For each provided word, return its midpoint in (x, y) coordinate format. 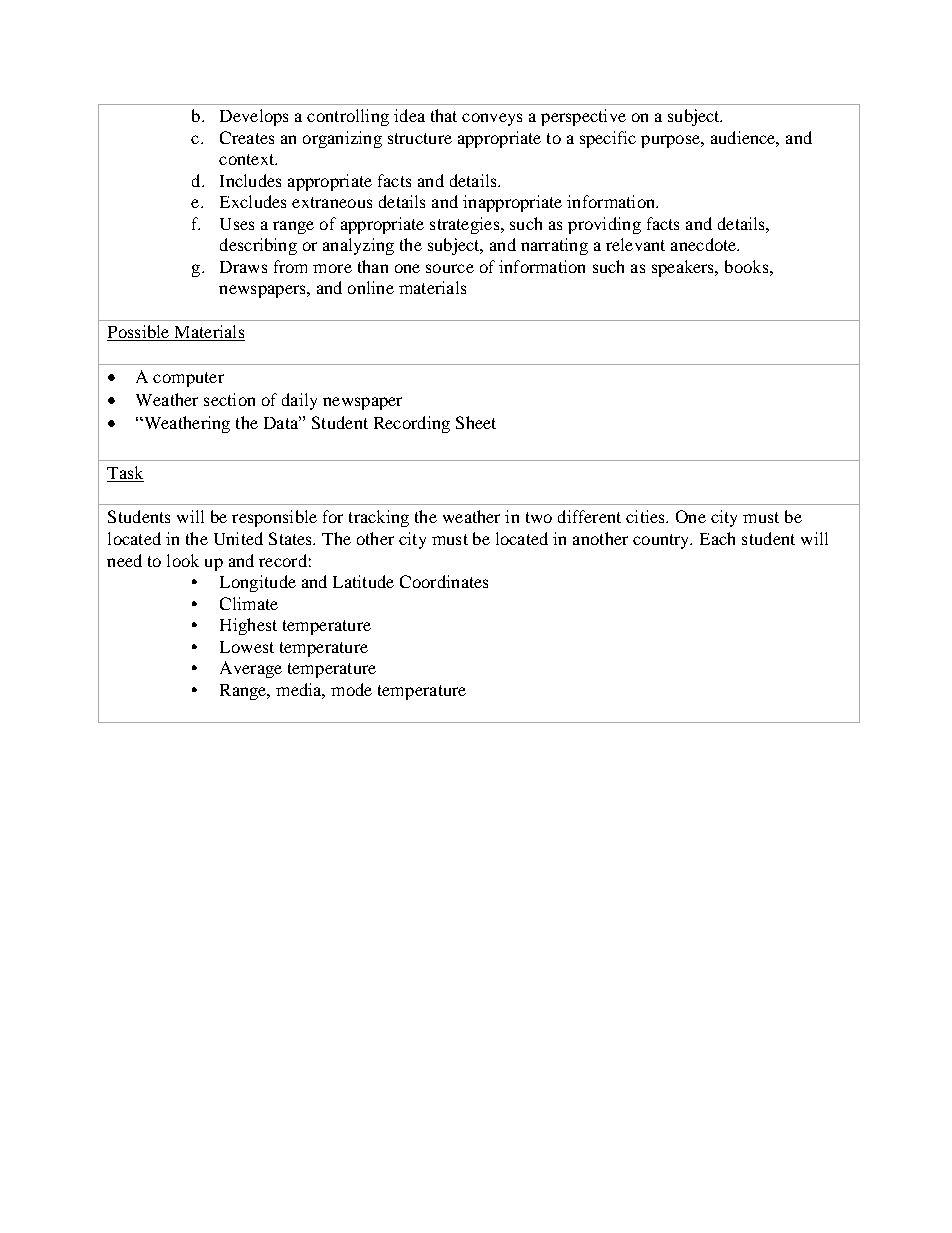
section (229, 399)
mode (351, 689)
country (662, 541)
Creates (247, 137)
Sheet (476, 422)
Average (251, 669)
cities (646, 516)
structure (420, 138)
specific (608, 139)
